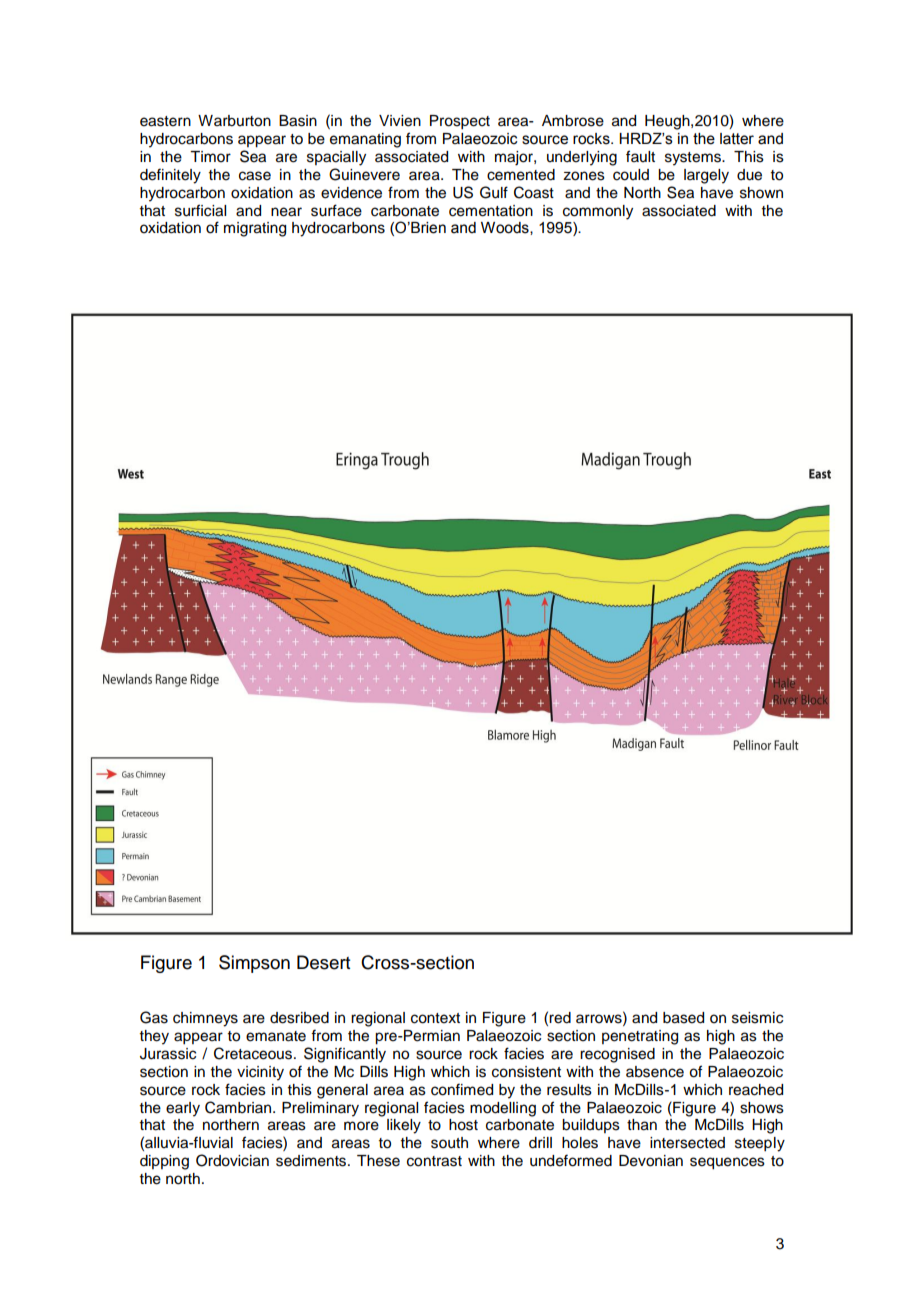 The width and height of the screenshot is (924, 1308). What do you see at coordinates (254, 964) in the screenshot?
I see `Simpson` at bounding box center [254, 964].
